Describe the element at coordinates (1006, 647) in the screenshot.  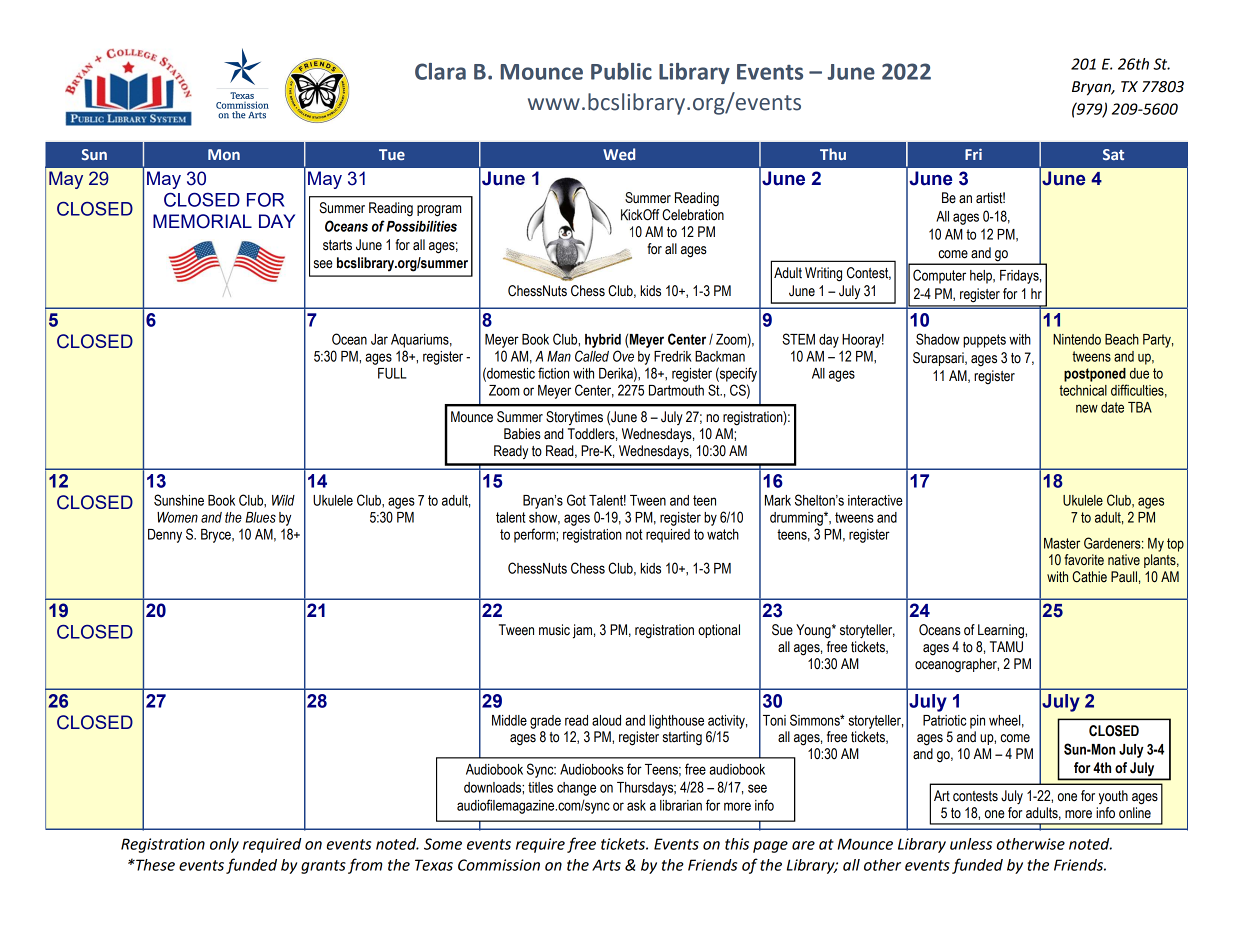
I see `TAMU` at that location.
